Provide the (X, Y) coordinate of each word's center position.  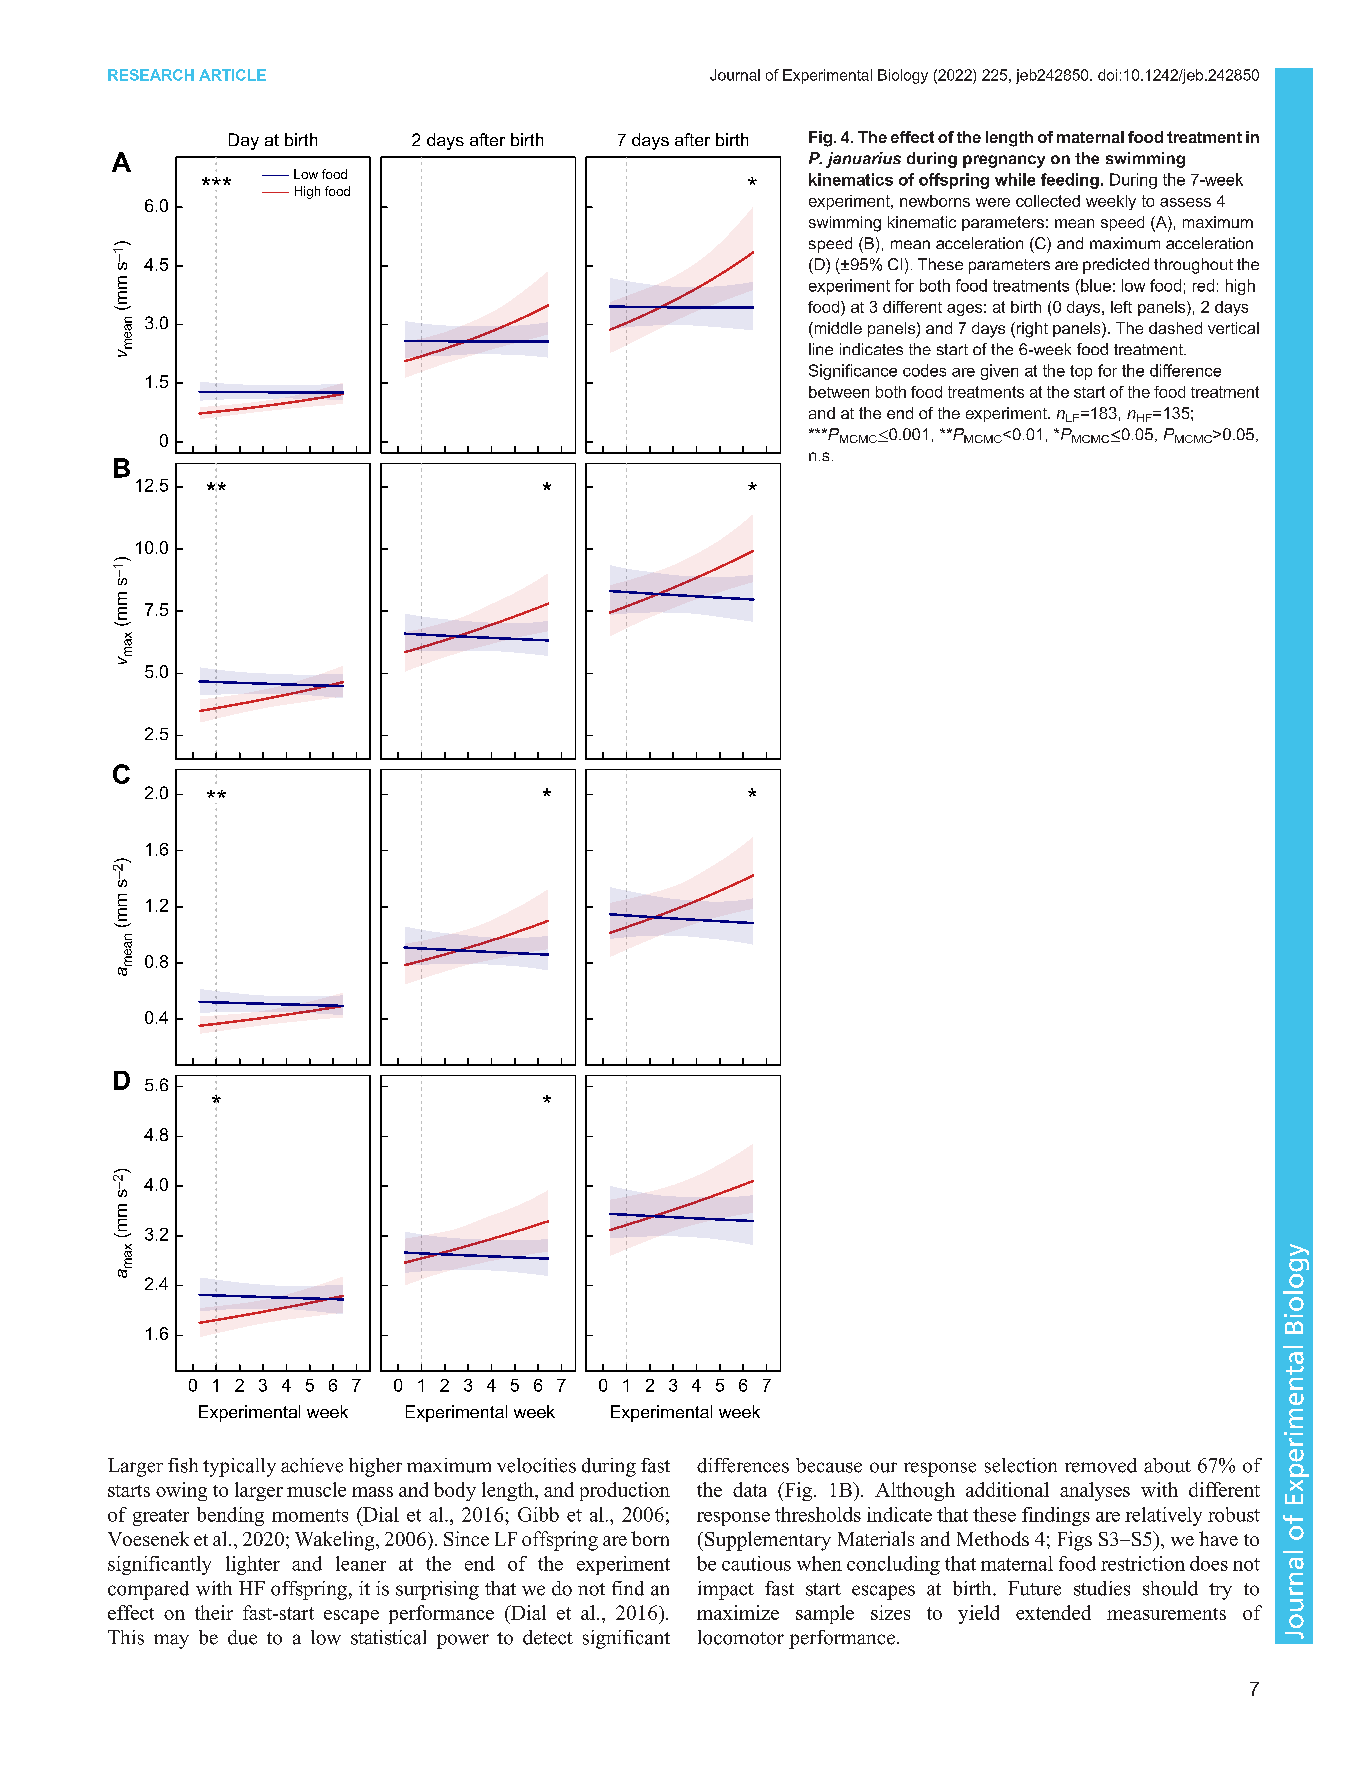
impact (726, 1590)
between (839, 392)
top (1081, 372)
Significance (853, 372)
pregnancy (1004, 161)
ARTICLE (232, 75)
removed (1101, 1465)
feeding (1070, 181)
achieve (312, 1465)
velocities (536, 1465)
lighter (253, 1565)
